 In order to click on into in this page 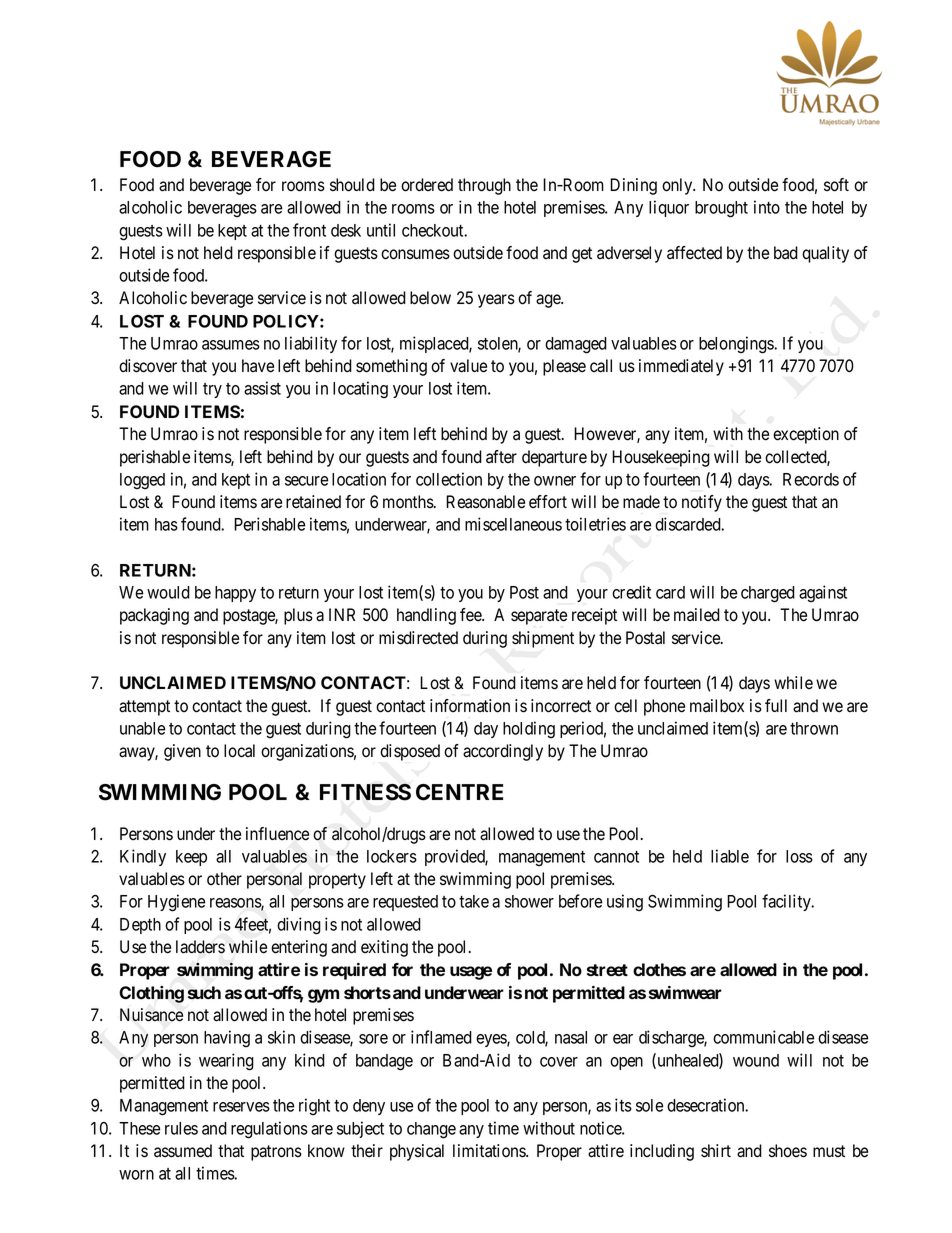, I will do `click(767, 207)`.
